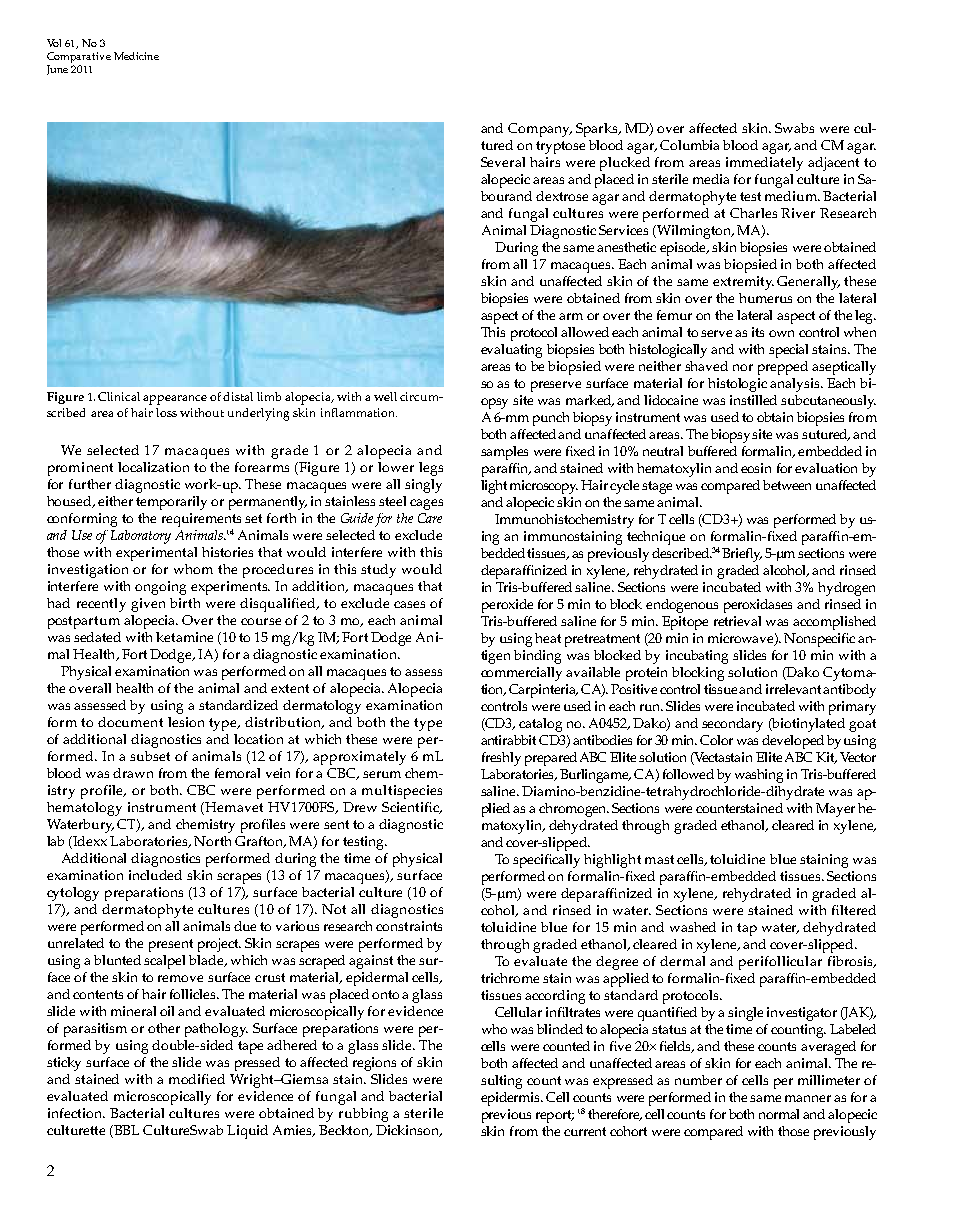 The width and height of the screenshot is (962, 1232). Describe the element at coordinates (835, 810) in the screenshot. I see `Mayer` at that location.
